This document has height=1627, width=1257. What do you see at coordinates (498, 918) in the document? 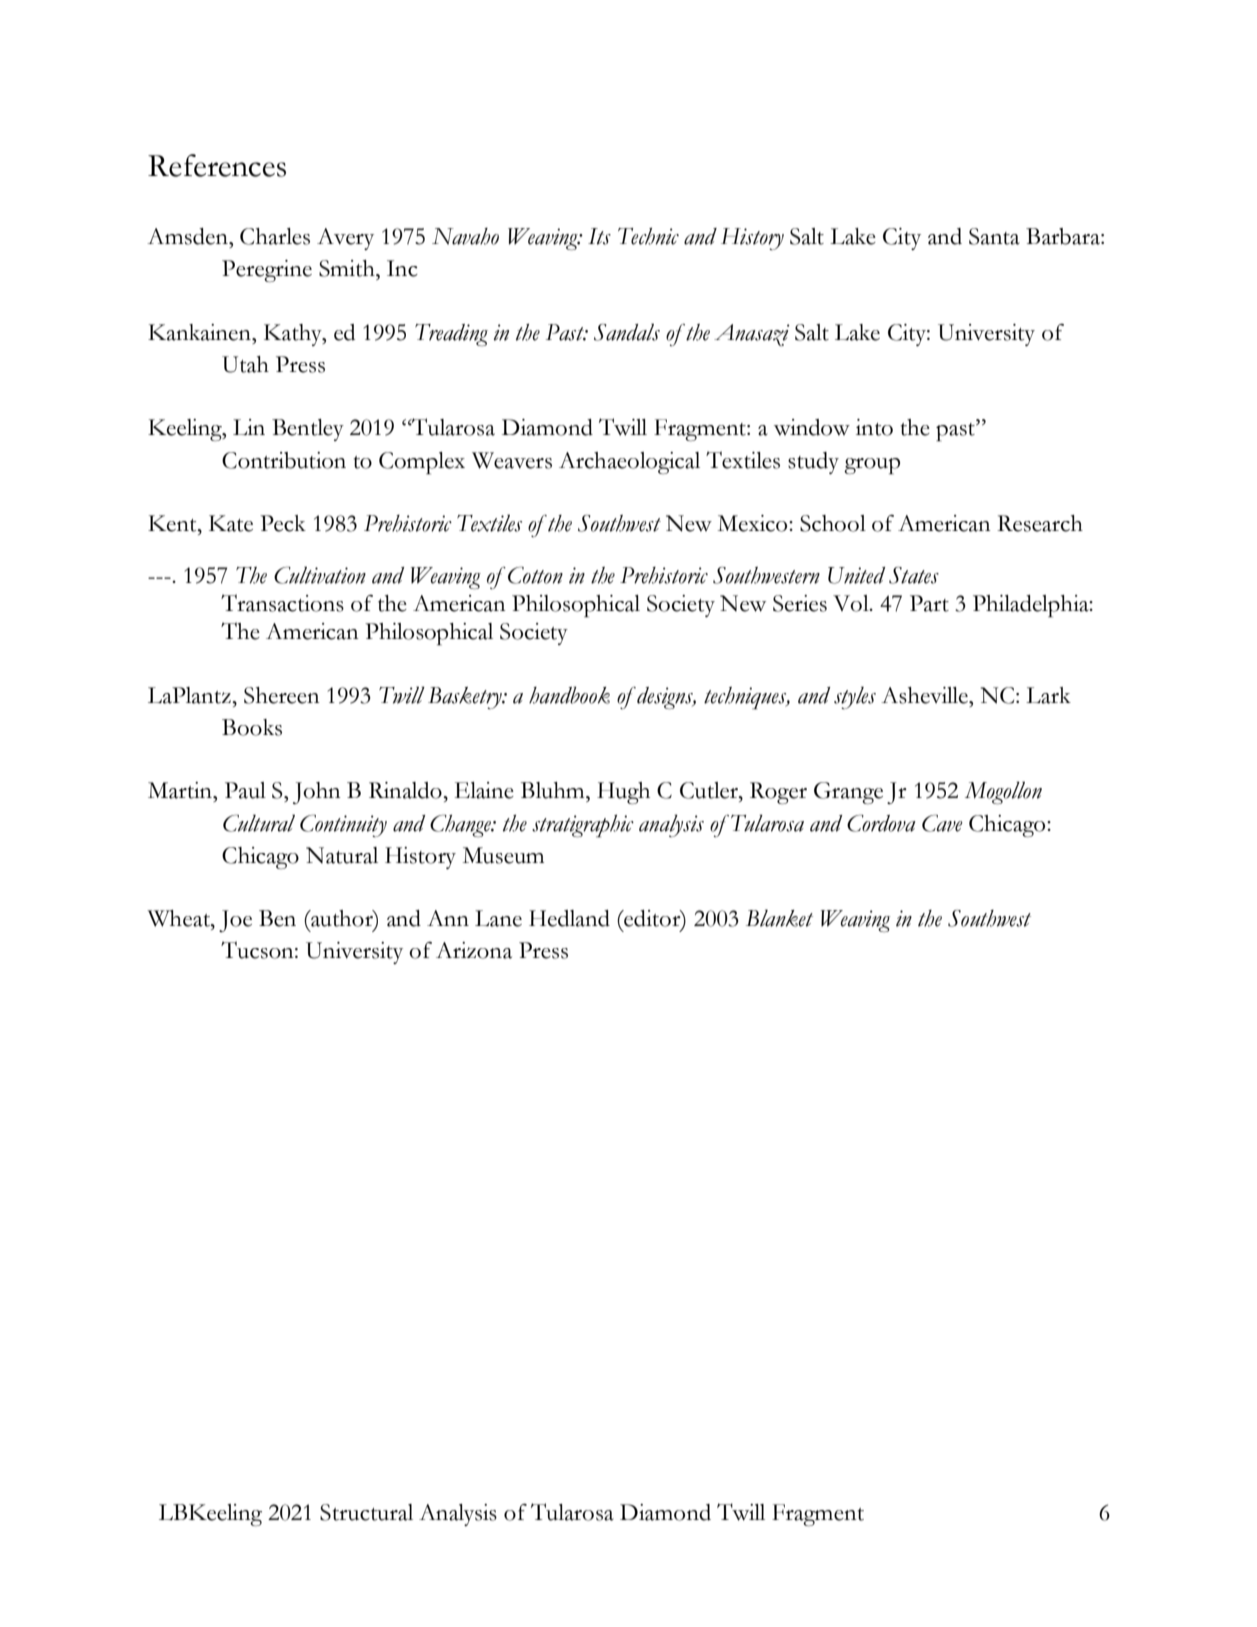
I see `Lane` at bounding box center [498, 918].
